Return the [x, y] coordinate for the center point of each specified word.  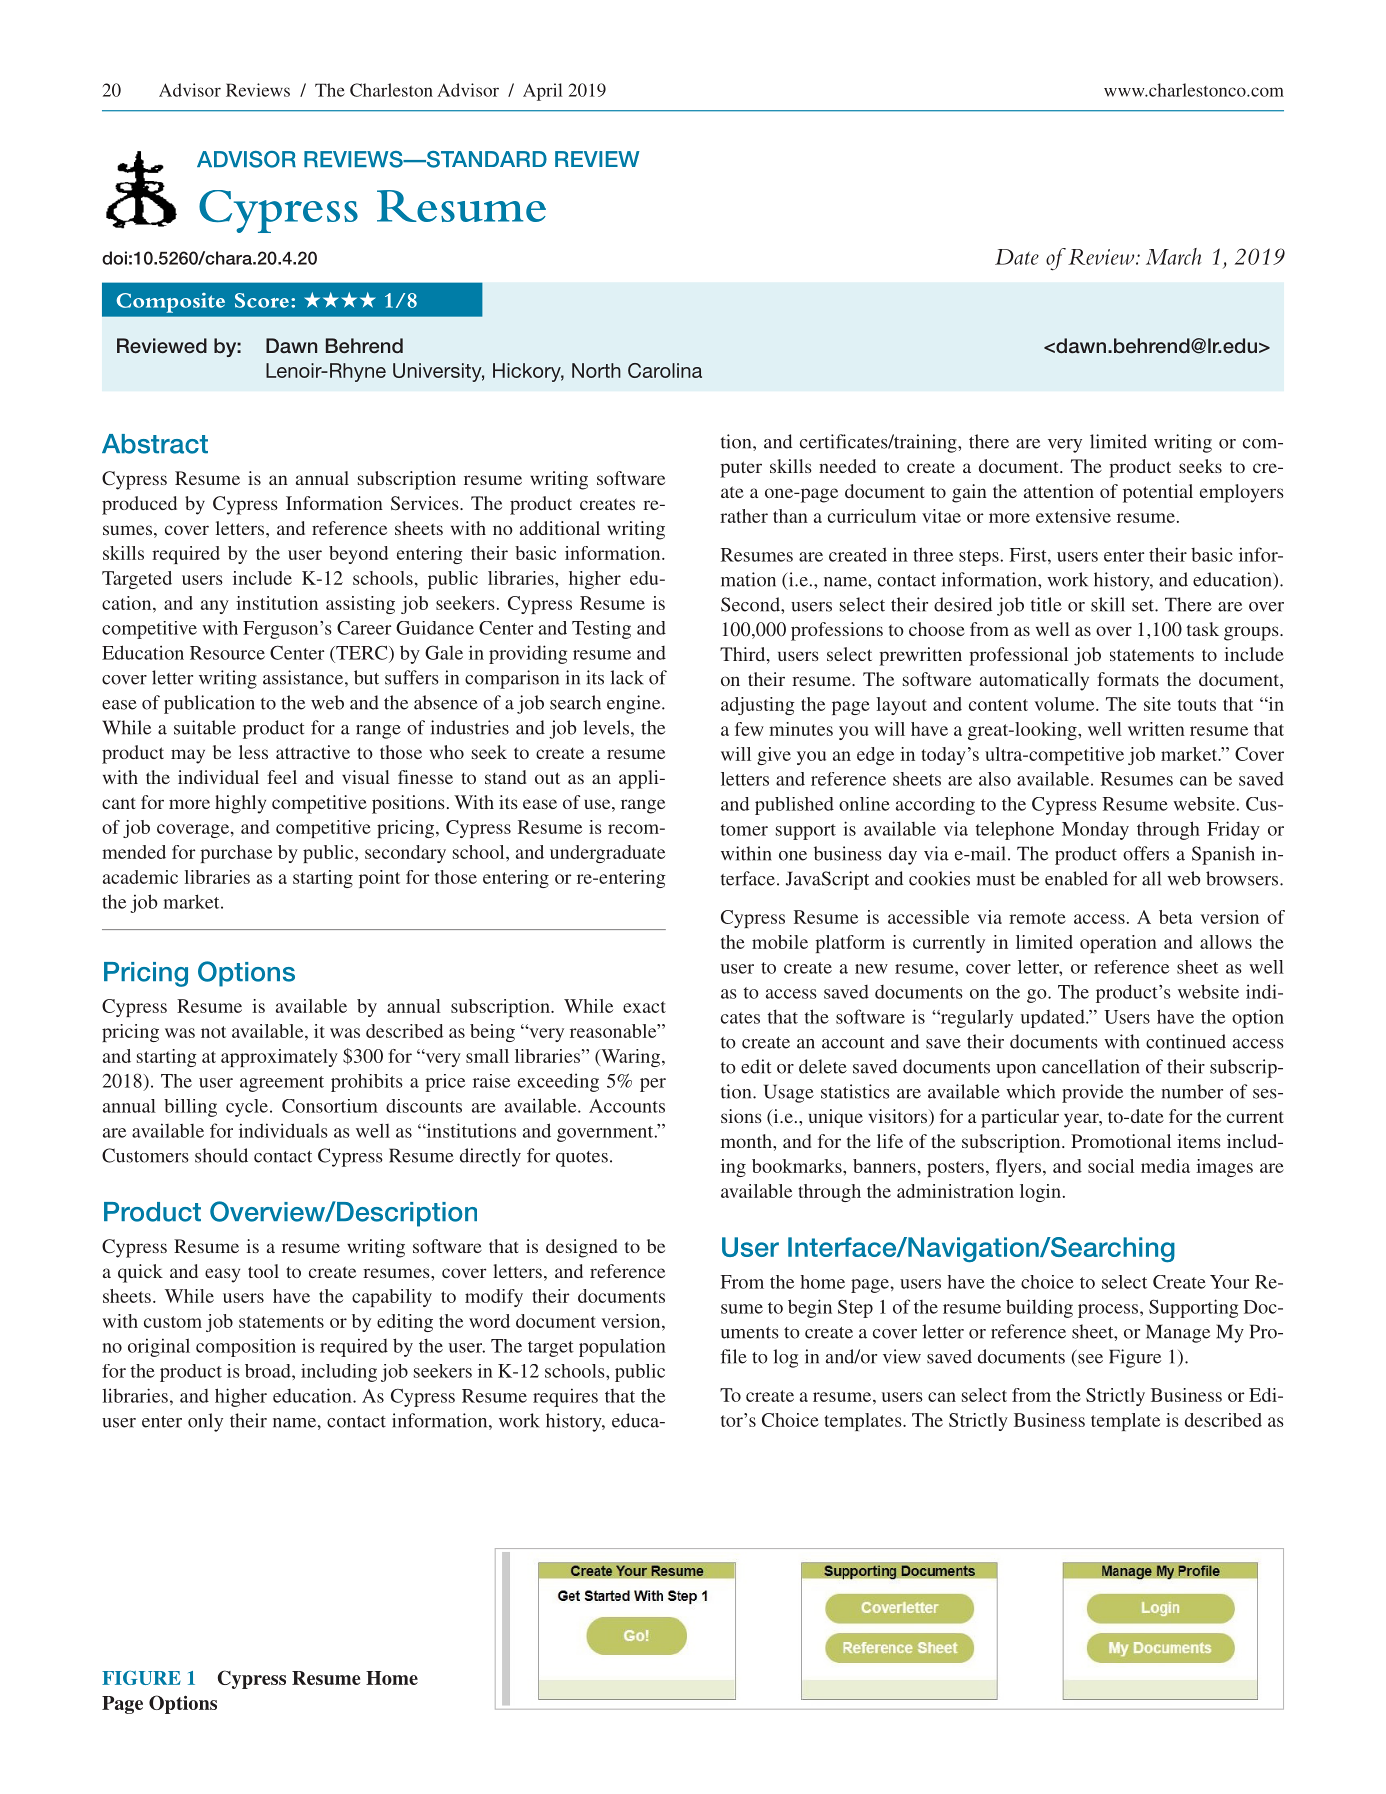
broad [269, 1371]
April [543, 92]
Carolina [665, 370]
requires [565, 1397]
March [1173, 256]
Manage [1178, 1333]
